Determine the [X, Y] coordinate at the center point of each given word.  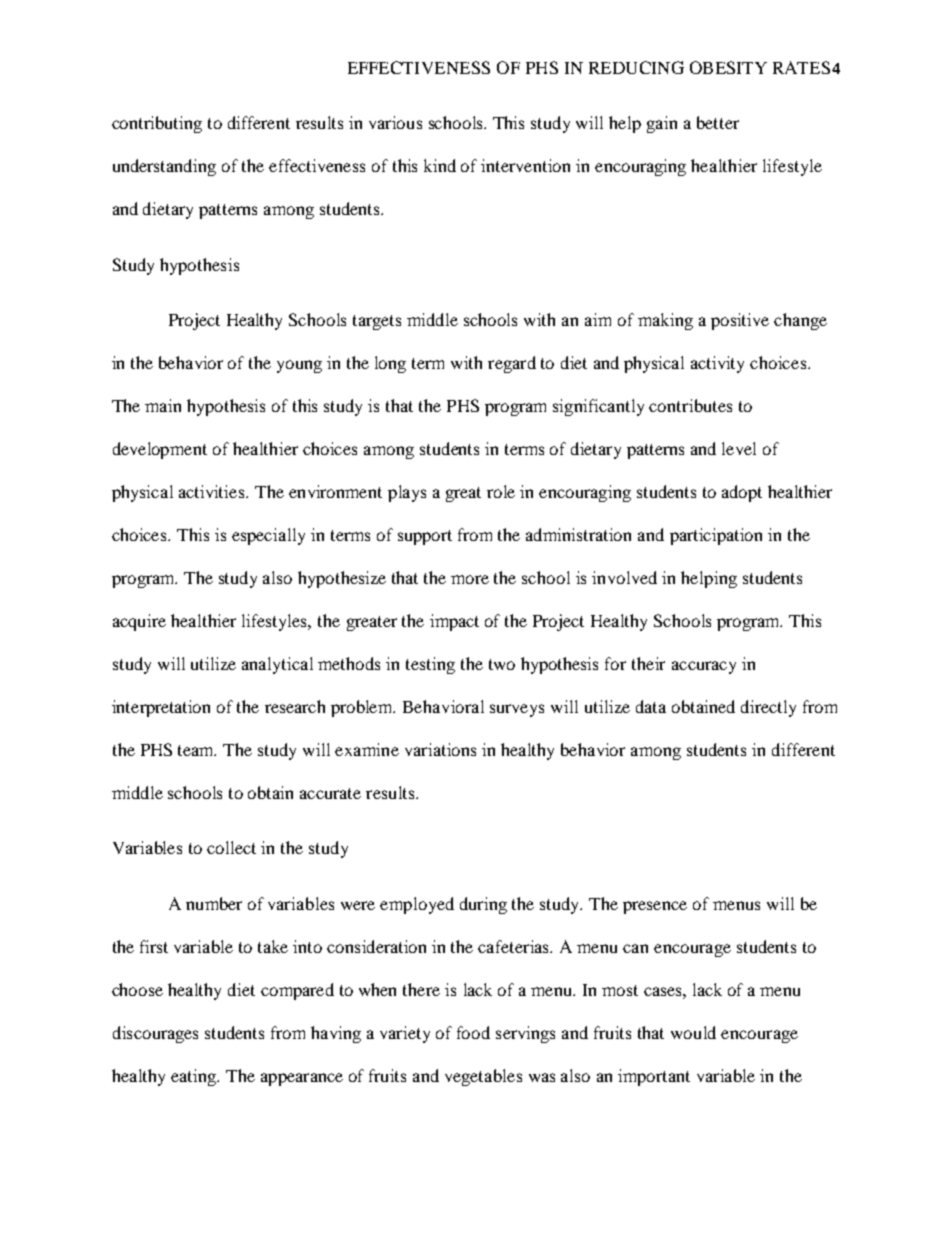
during [483, 905]
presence [655, 907]
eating [195, 1077]
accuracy [704, 667]
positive [740, 321]
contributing [157, 124]
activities [213, 491]
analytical [277, 665]
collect [231, 847]
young [299, 366]
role [501, 491]
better [718, 122]
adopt [742, 493]
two [502, 664]
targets [377, 322]
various [395, 122]
